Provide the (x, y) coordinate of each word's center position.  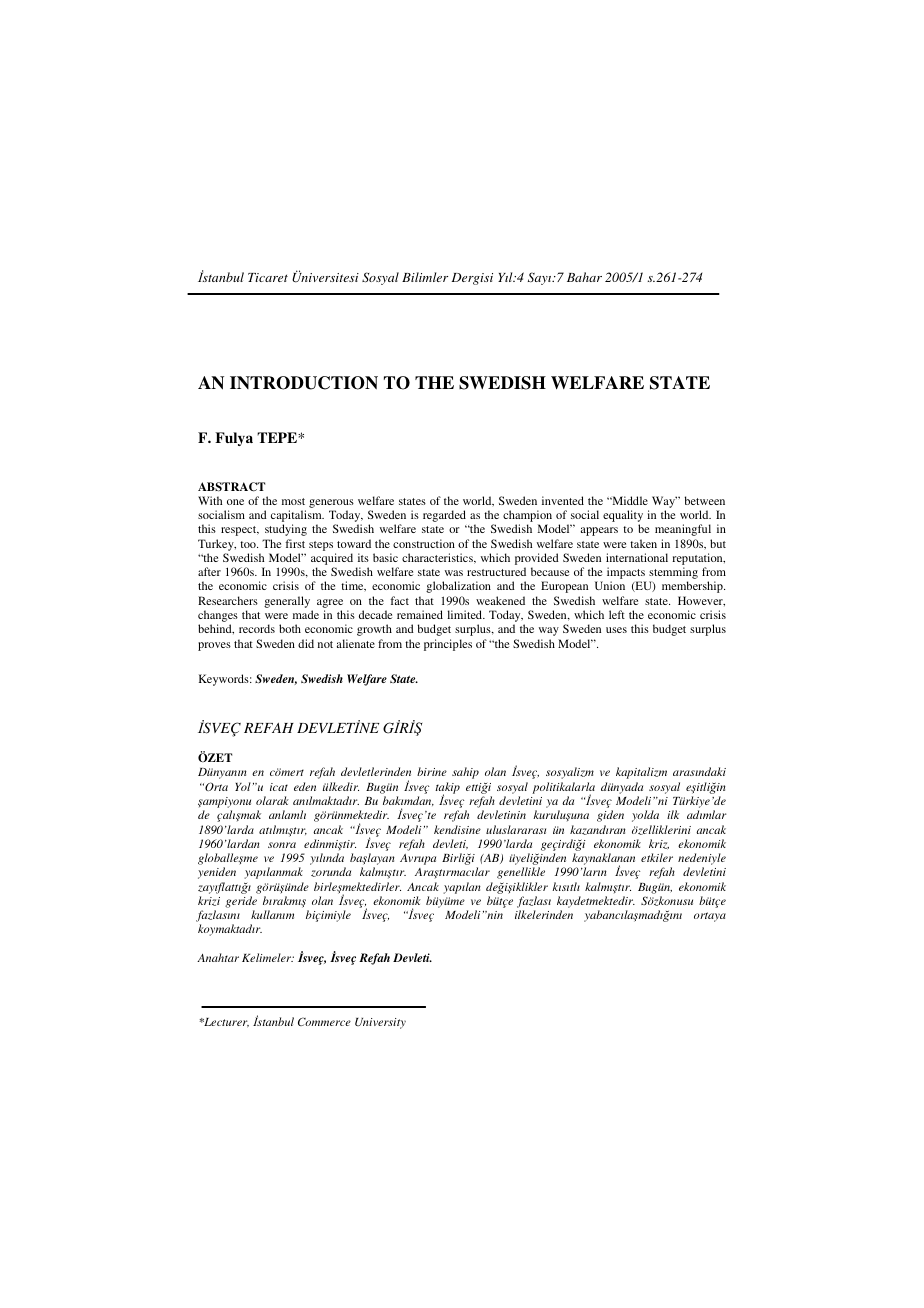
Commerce (324, 1021)
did (306, 643)
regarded (444, 516)
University (380, 1023)
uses (616, 630)
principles (448, 645)
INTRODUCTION (304, 383)
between (705, 500)
